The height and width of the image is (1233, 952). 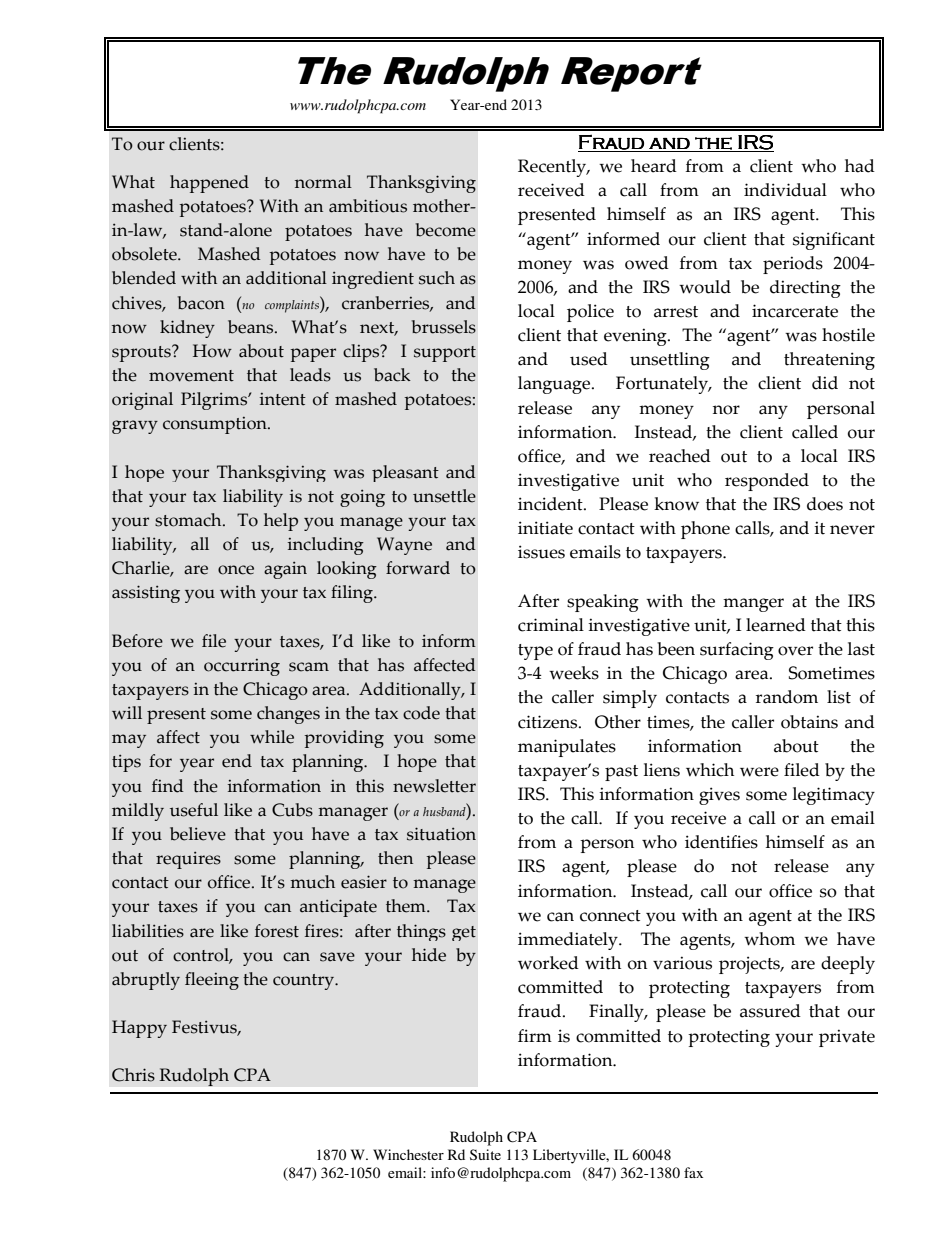 What do you see at coordinates (444, 496) in the image?
I see `unsettle` at bounding box center [444, 496].
